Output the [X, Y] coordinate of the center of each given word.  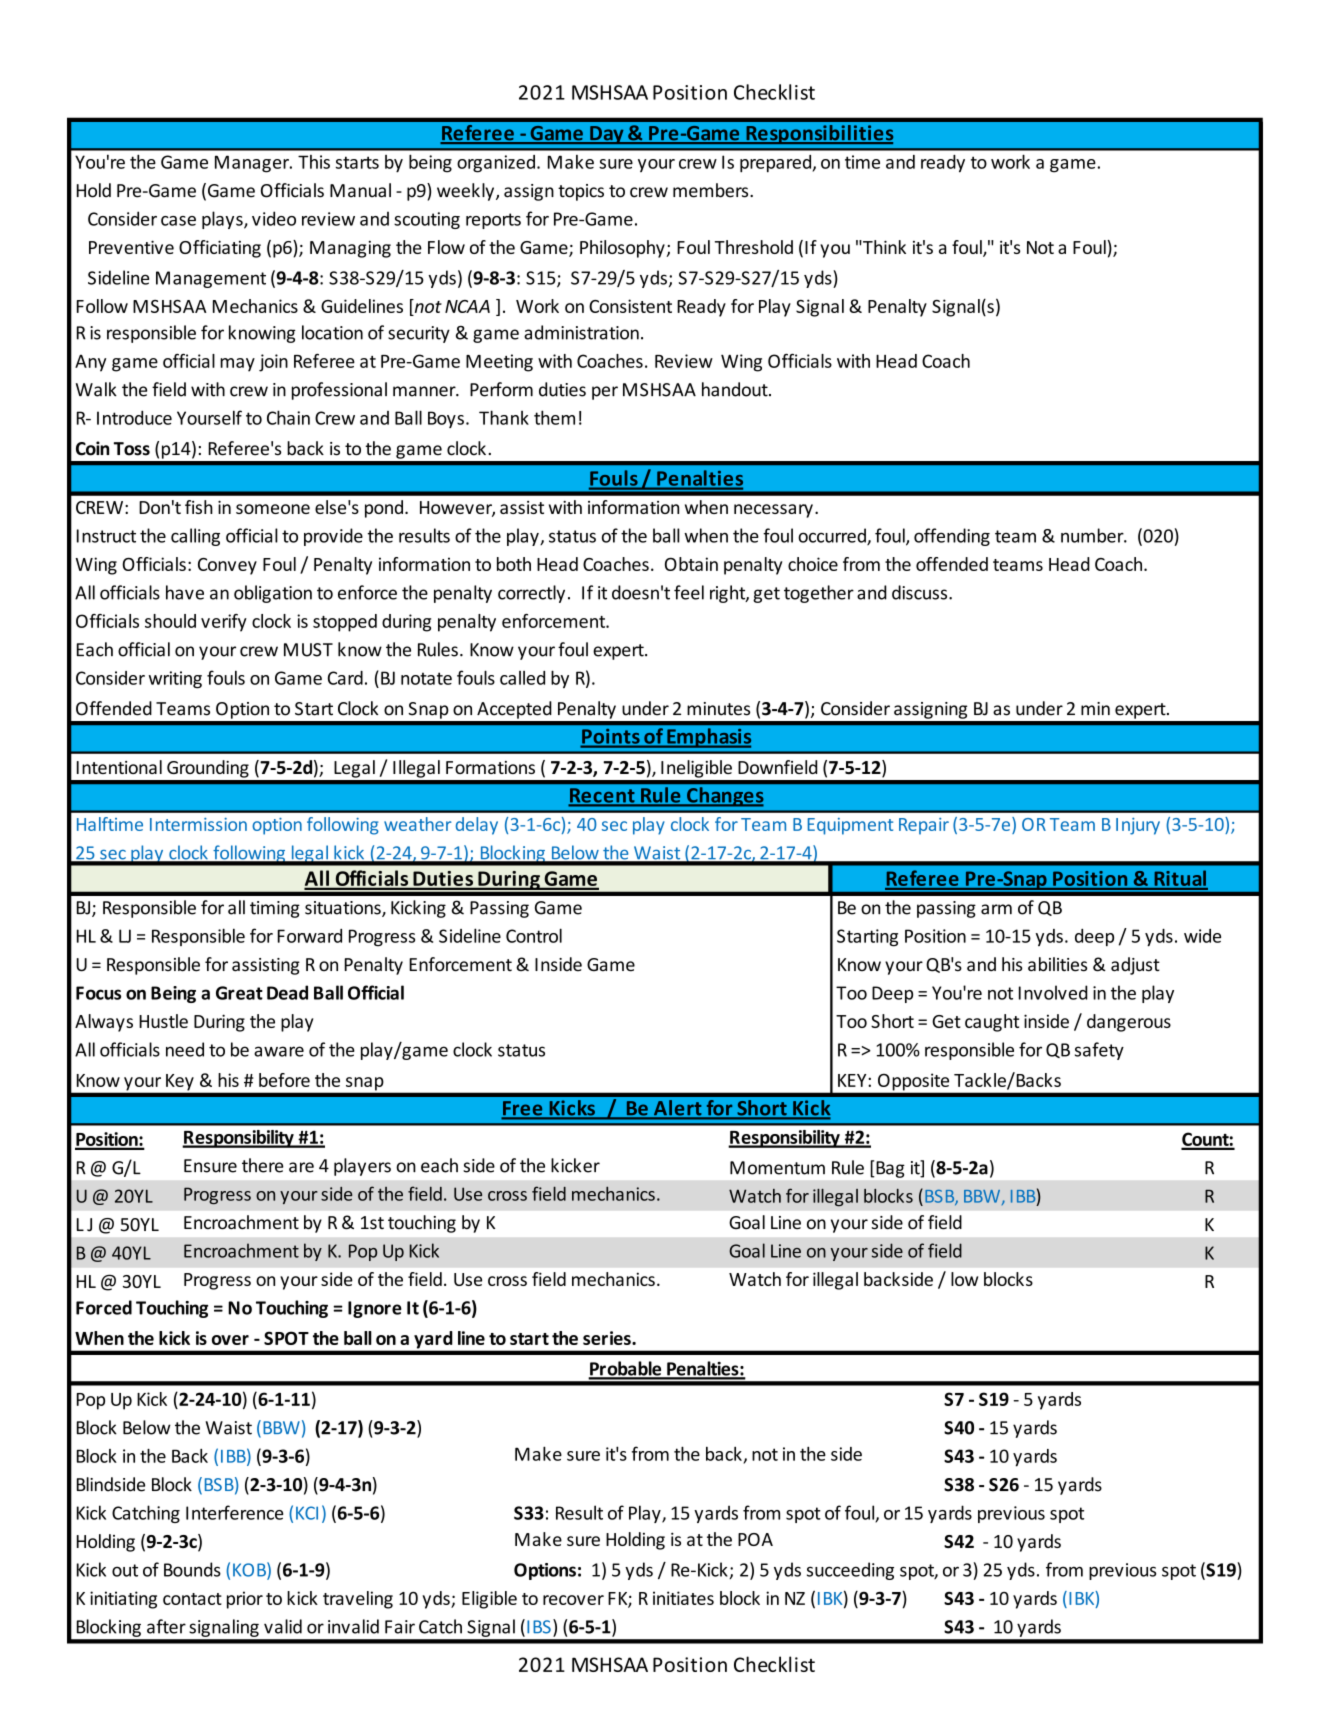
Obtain [691, 564]
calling [195, 537]
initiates [683, 1598]
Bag [890, 1169]
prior [245, 1600]
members [712, 190]
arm [996, 909]
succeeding [850, 1571]
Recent [603, 796]
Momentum [777, 1168]
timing [275, 909]
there [263, 1165]
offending [952, 537]
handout [736, 389]
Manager [253, 164]
